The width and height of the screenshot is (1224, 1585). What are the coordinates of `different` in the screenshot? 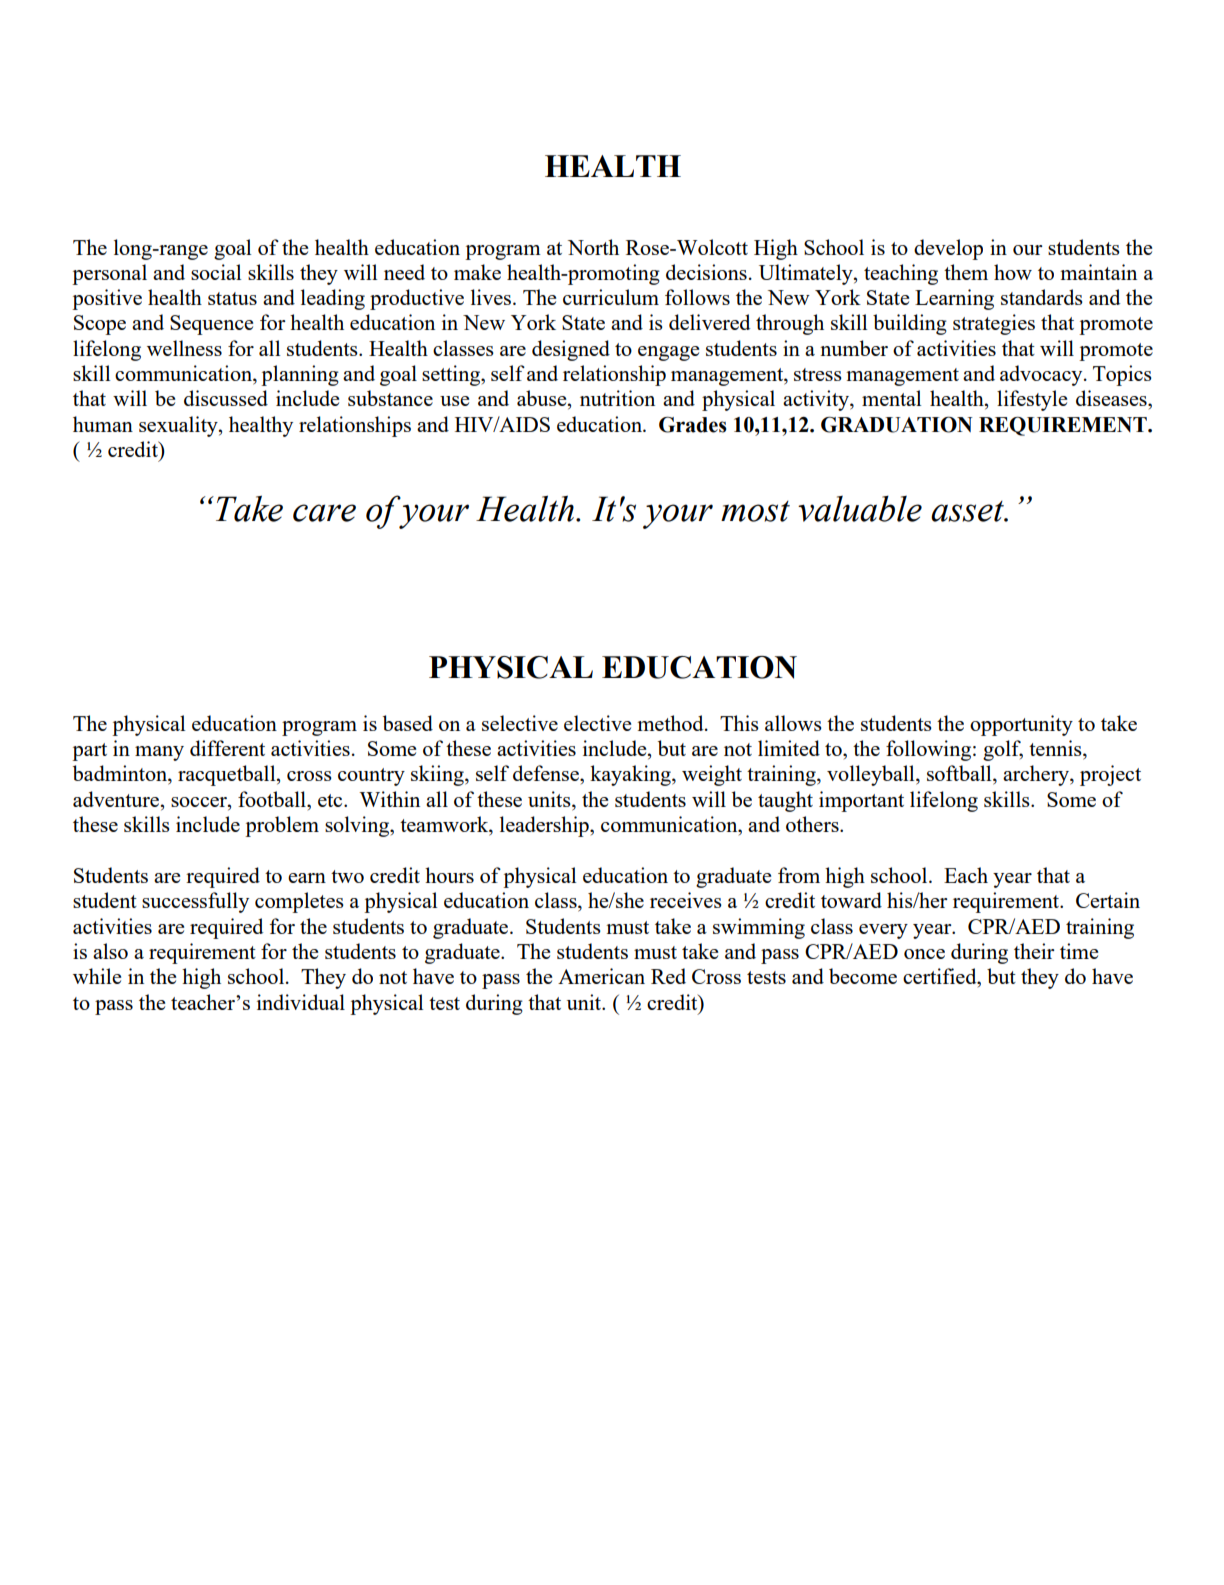 It's located at (227, 748).
